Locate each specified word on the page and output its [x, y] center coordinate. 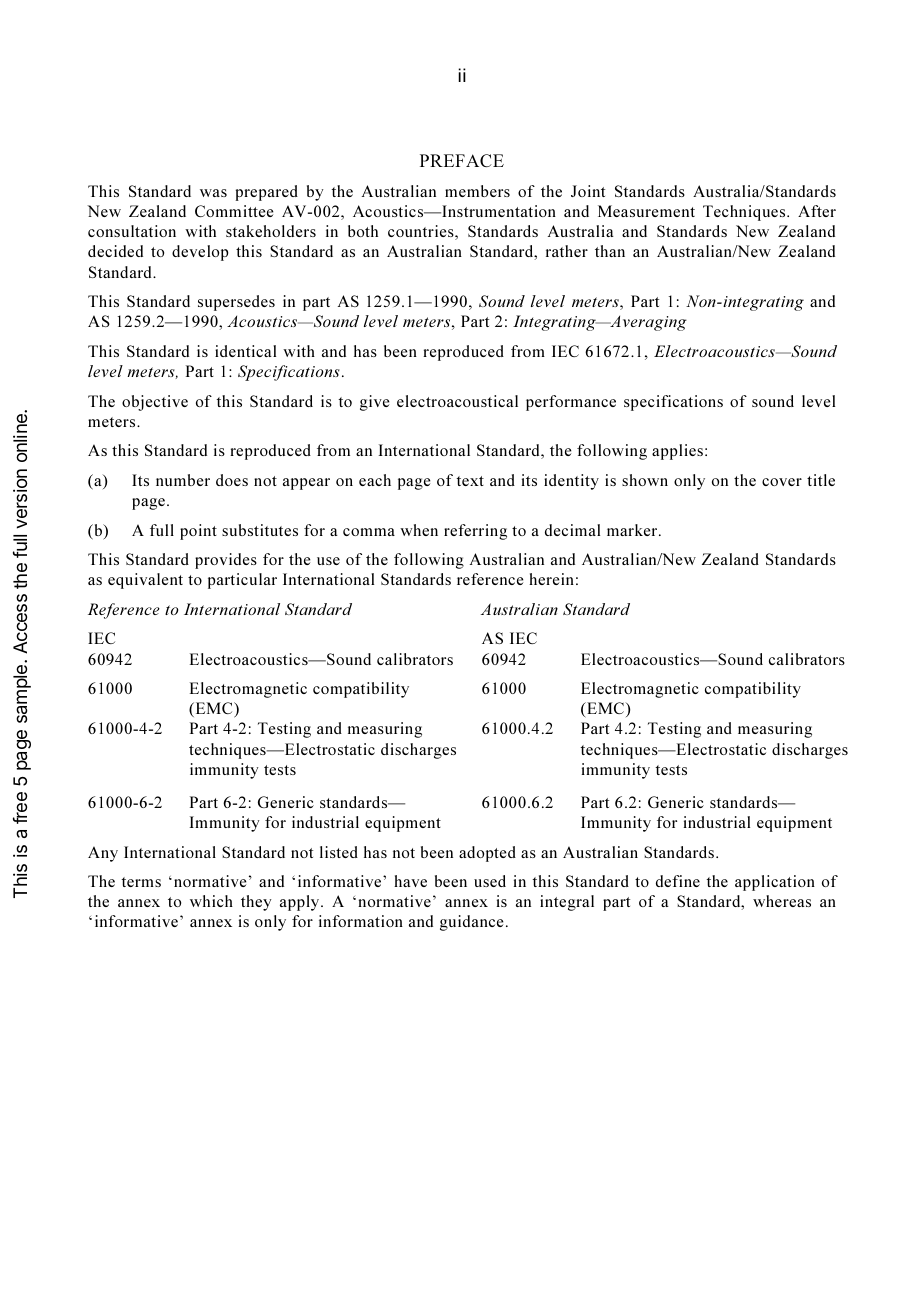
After [817, 211]
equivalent [145, 581]
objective [155, 403]
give [375, 403]
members [477, 191]
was [213, 193]
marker [633, 530]
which [211, 901]
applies [677, 452]
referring [475, 532]
